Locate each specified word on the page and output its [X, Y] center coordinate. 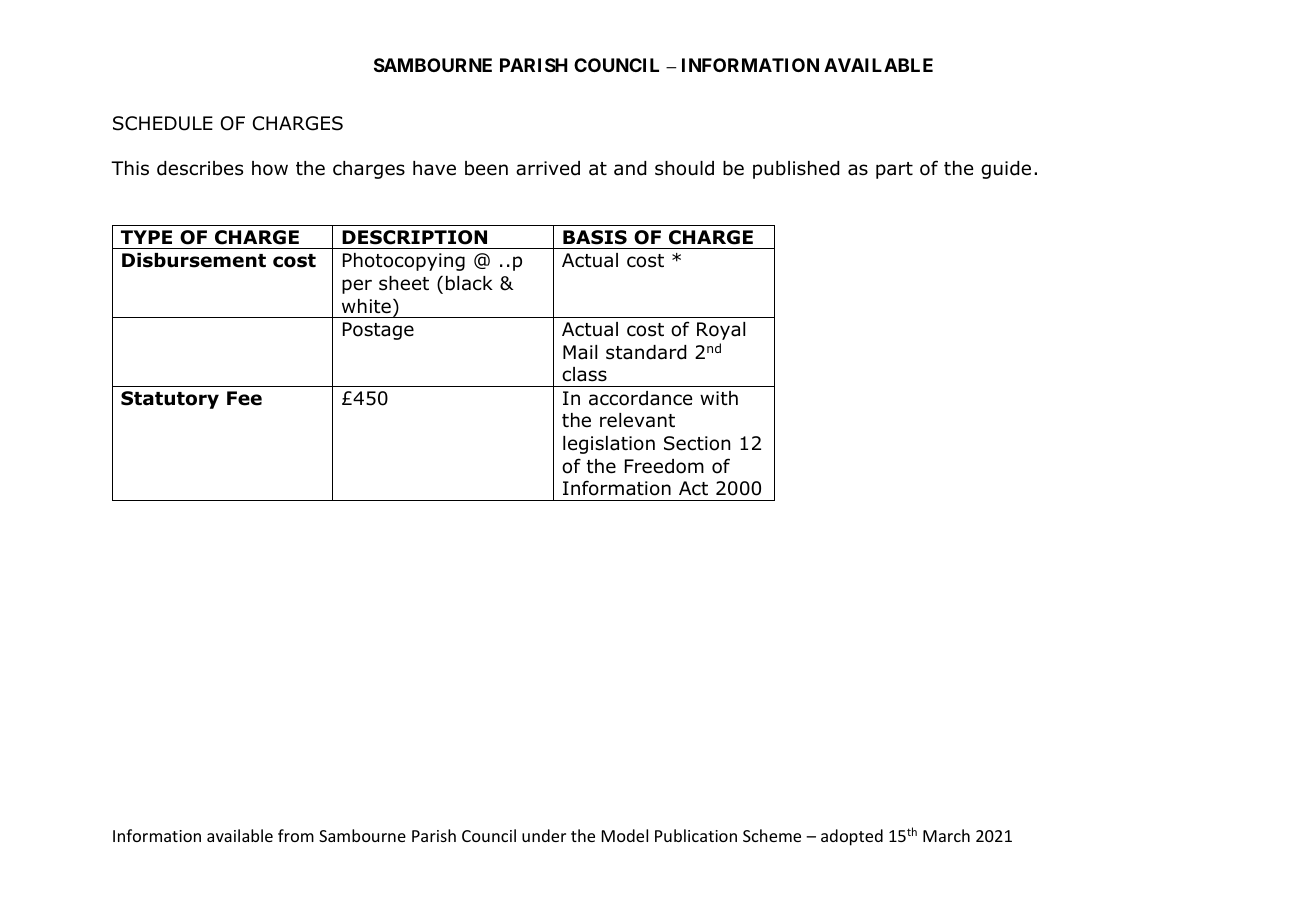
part [894, 170]
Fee [244, 398]
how [270, 168]
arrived [548, 168]
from [296, 835]
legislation [609, 445]
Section [697, 443]
